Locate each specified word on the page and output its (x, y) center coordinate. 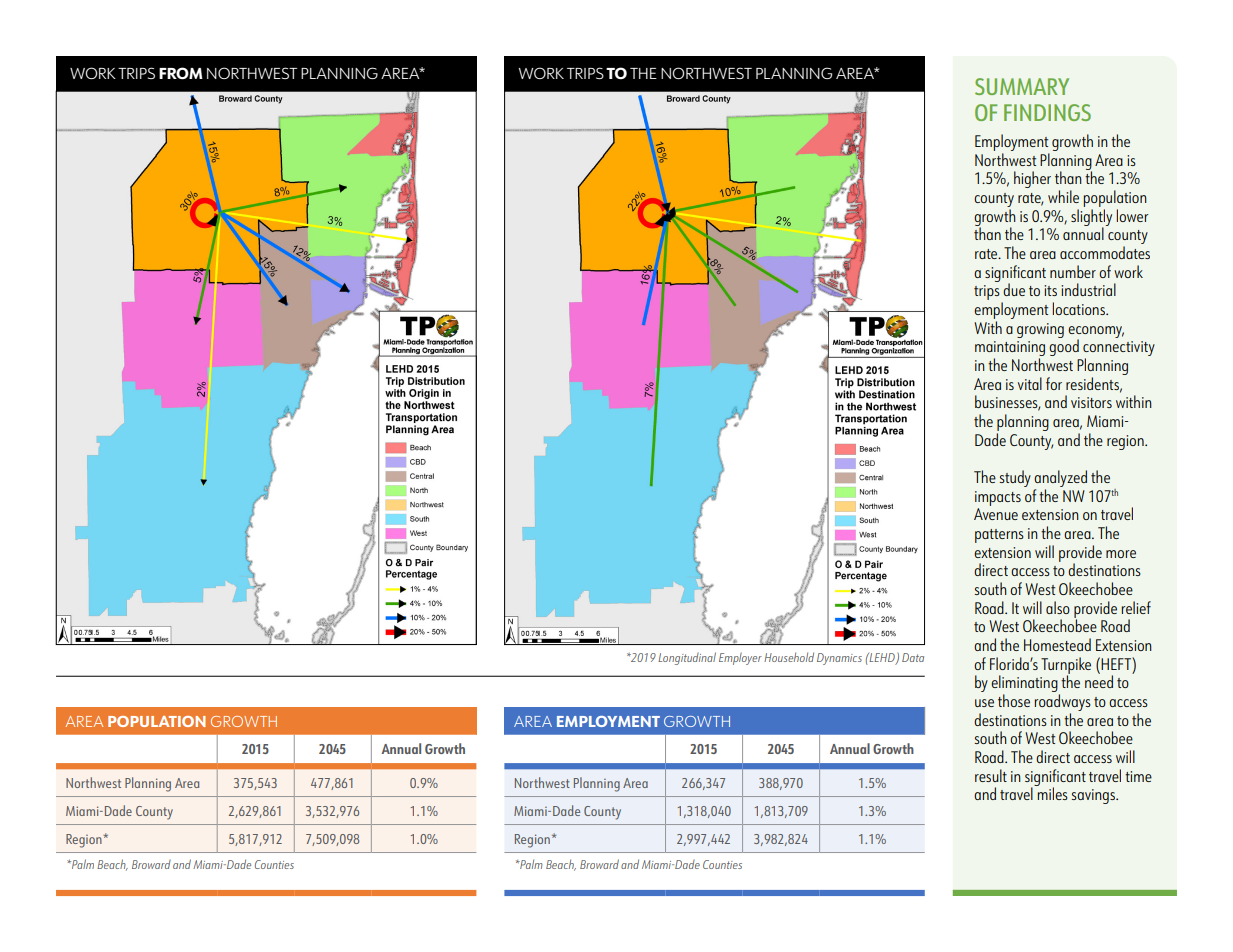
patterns (999, 536)
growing (1040, 330)
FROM (181, 73)
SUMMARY (1022, 86)
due (1014, 289)
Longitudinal (687, 658)
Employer (740, 658)
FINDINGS (1047, 112)
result (991, 775)
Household (789, 657)
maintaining (1010, 350)
